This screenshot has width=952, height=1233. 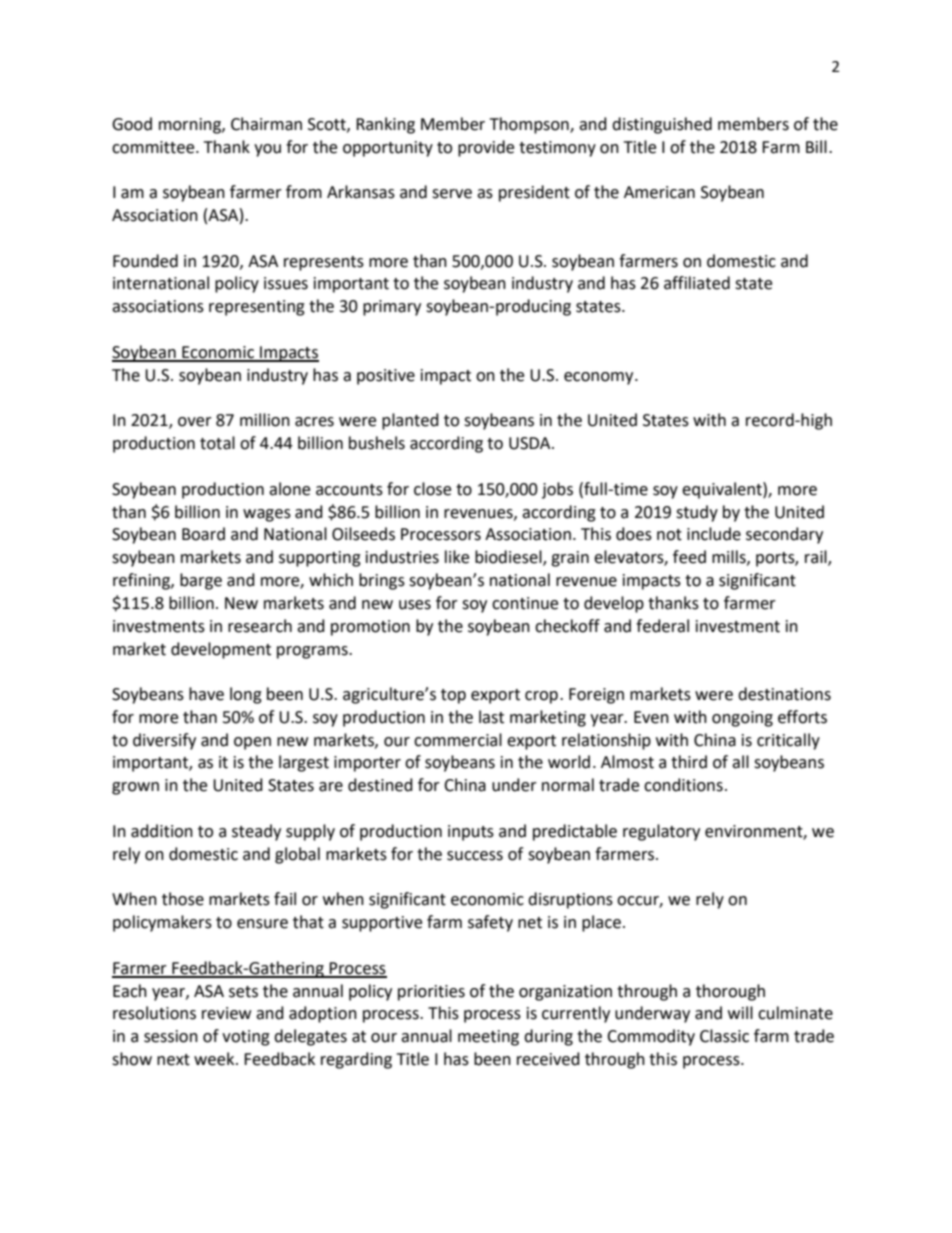 What do you see at coordinates (453, 696) in the screenshot?
I see `top` at bounding box center [453, 696].
